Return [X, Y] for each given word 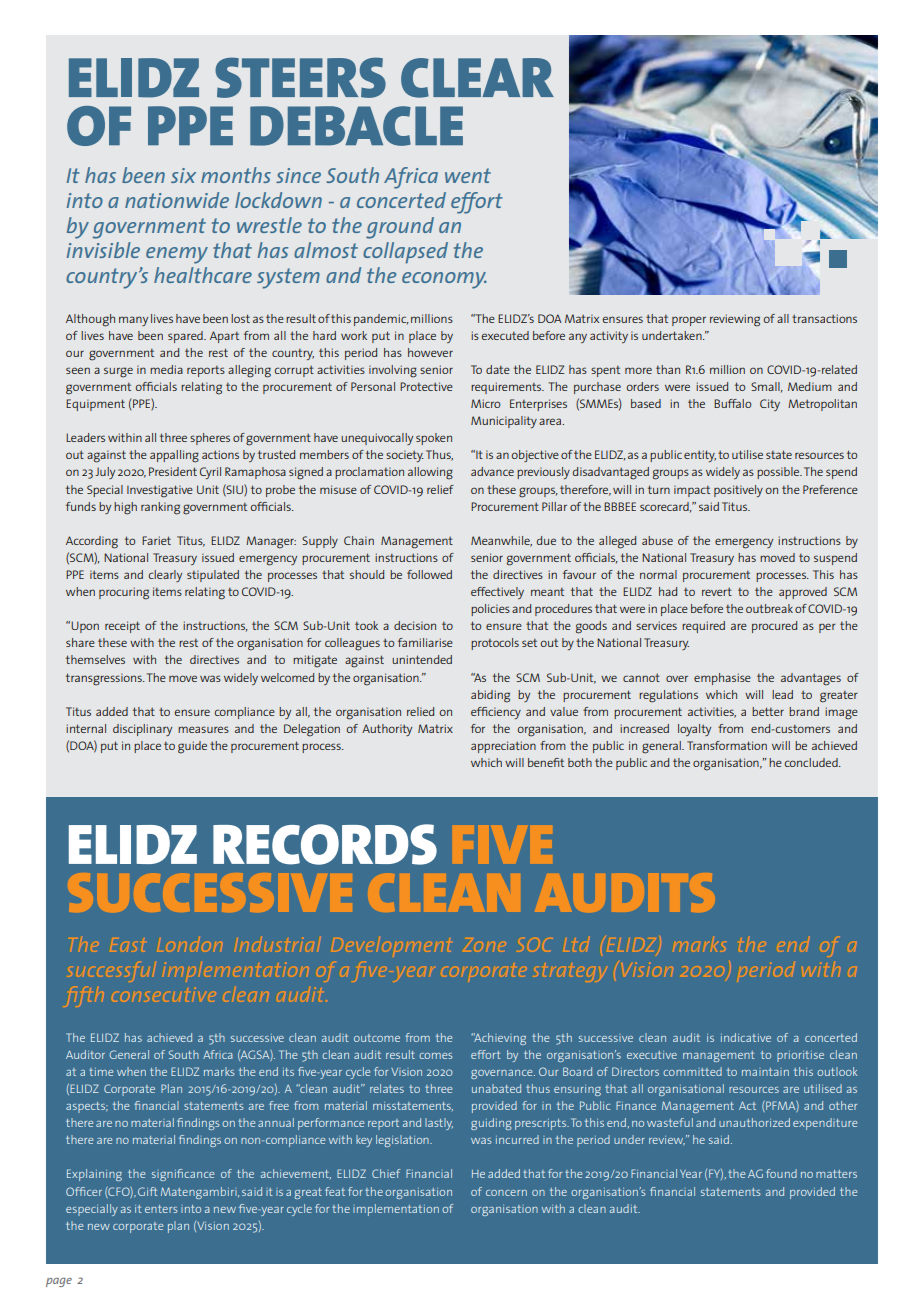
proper [689, 321]
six [183, 175]
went [468, 175]
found [781, 1173]
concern [506, 1193]
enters [161, 1209]
